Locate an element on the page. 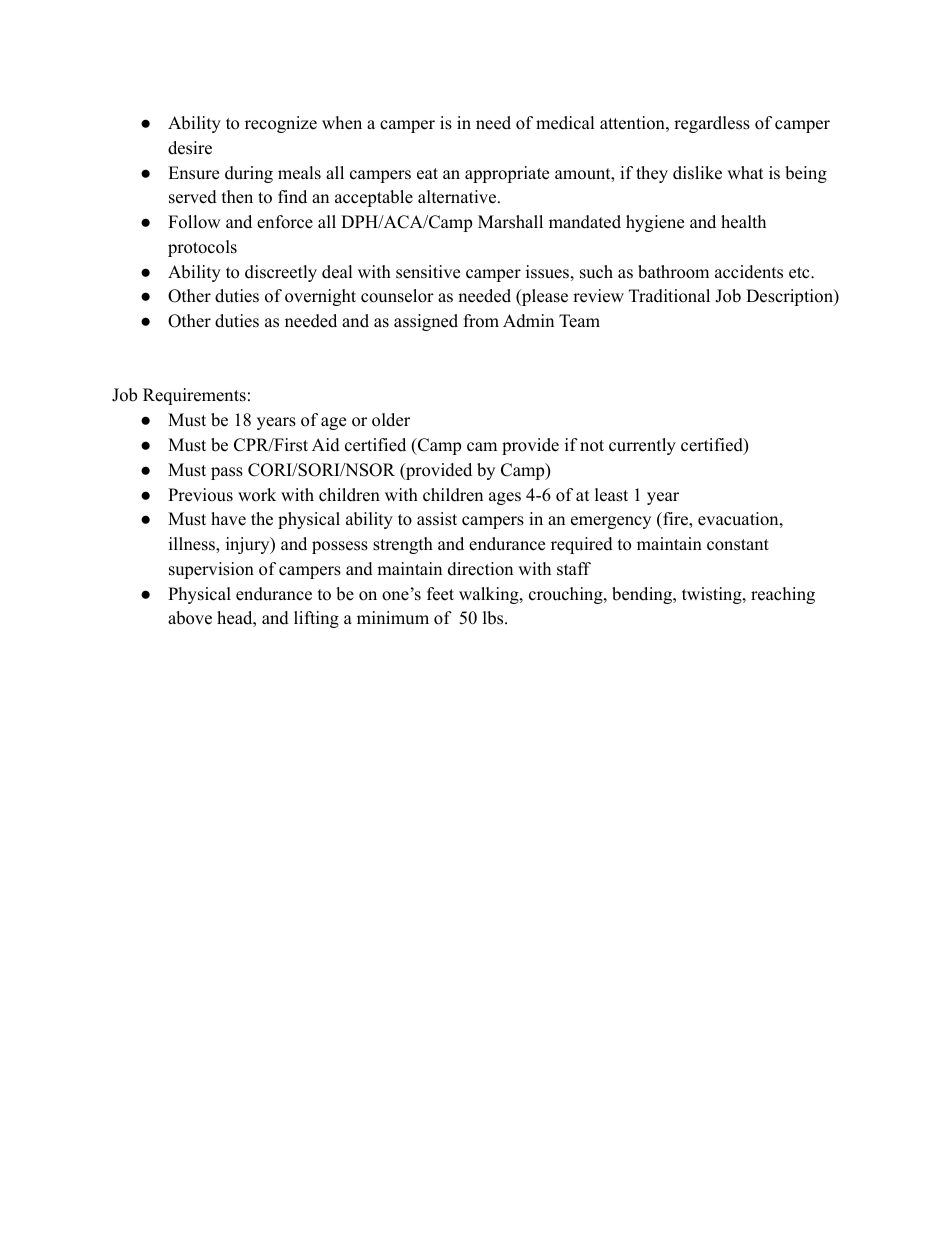 The height and width of the image is (1233, 952). walking is located at coordinates (490, 595).
